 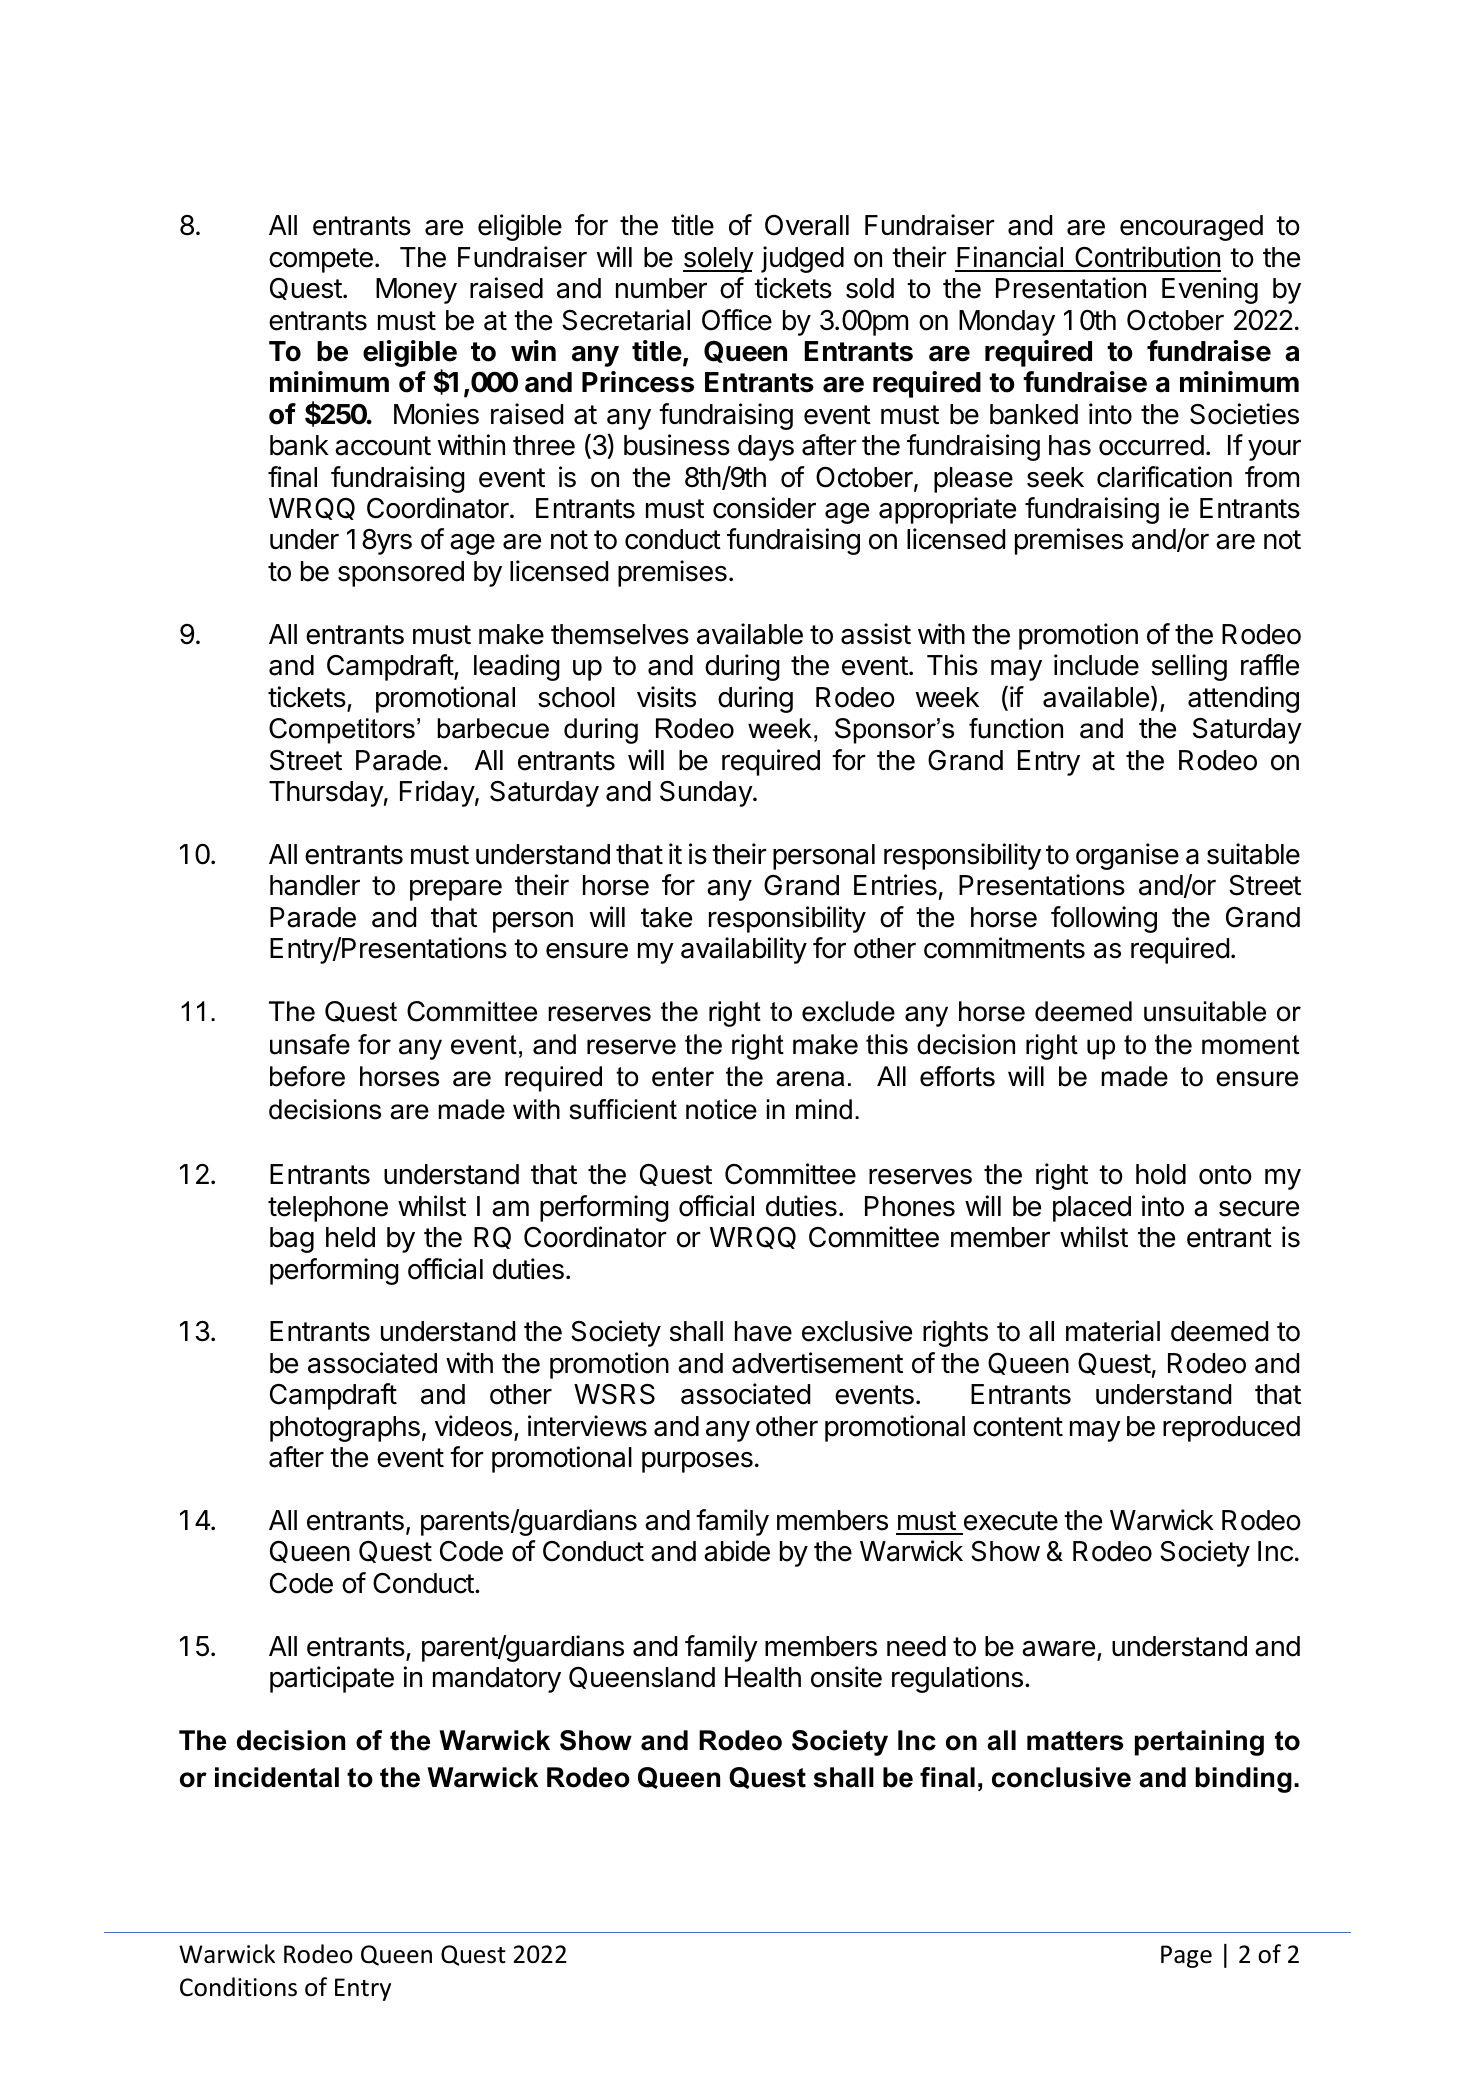 What do you see at coordinates (666, 697) in the screenshot?
I see `visits` at bounding box center [666, 697].
